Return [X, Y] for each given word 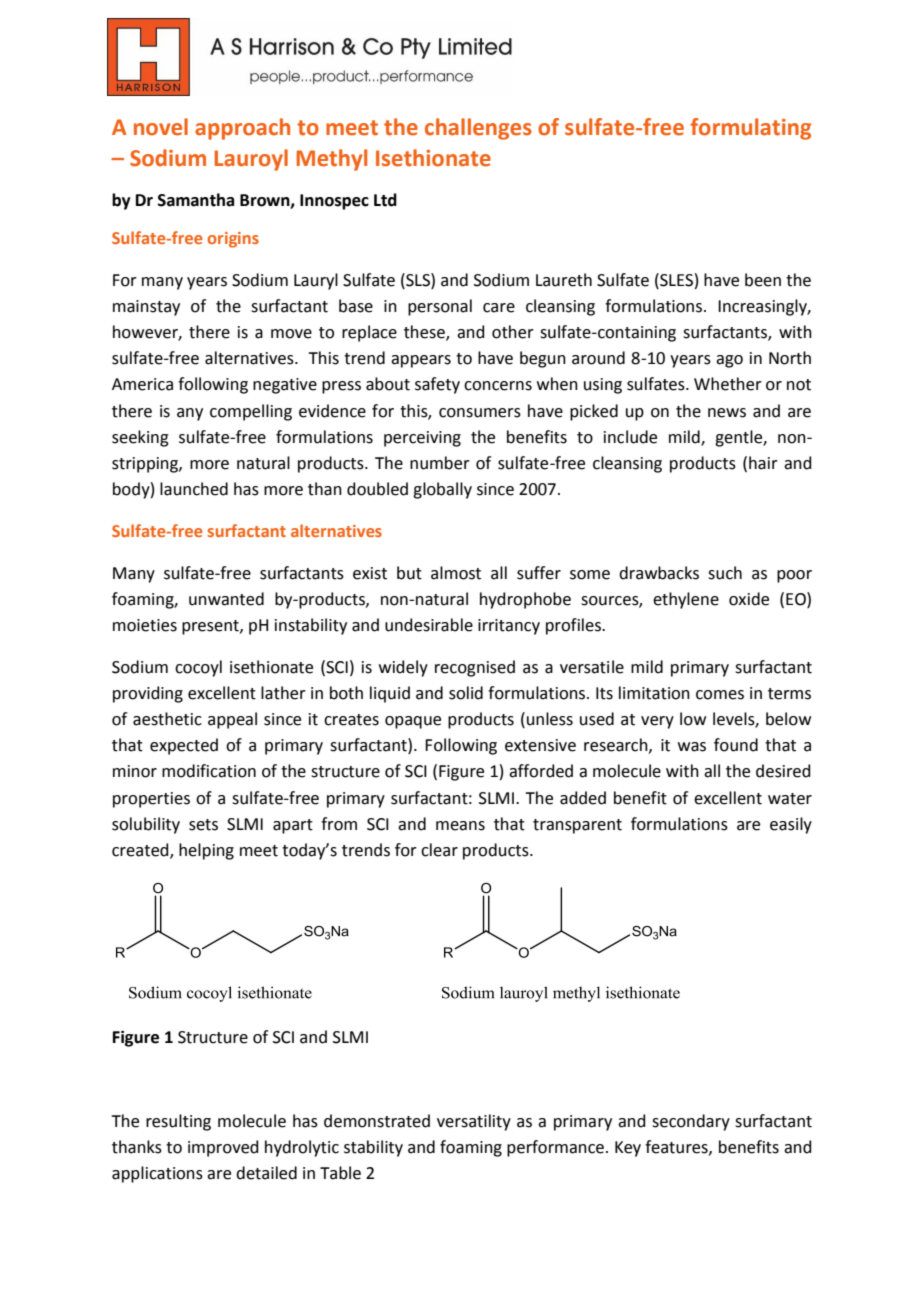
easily [791, 825]
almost [456, 573]
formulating [750, 129]
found [736, 745]
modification [209, 771]
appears [421, 361]
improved [223, 1148]
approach [242, 129]
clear [439, 850]
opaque [413, 722]
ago [729, 361]
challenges [478, 129]
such [725, 573]
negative [285, 386]
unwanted [226, 599]
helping [206, 851]
